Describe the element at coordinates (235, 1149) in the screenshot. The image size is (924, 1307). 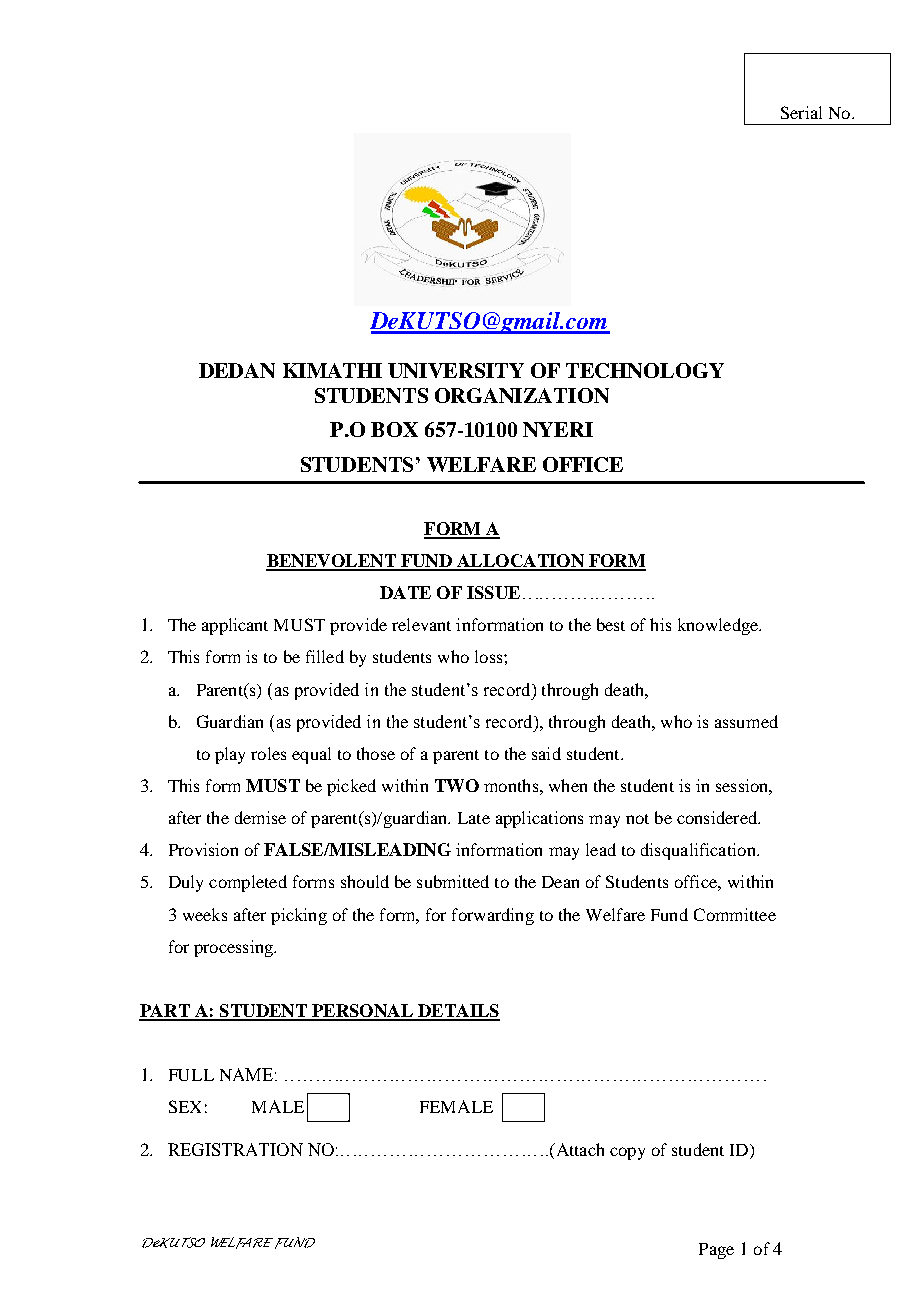
I see `REGISTRATION` at that location.
